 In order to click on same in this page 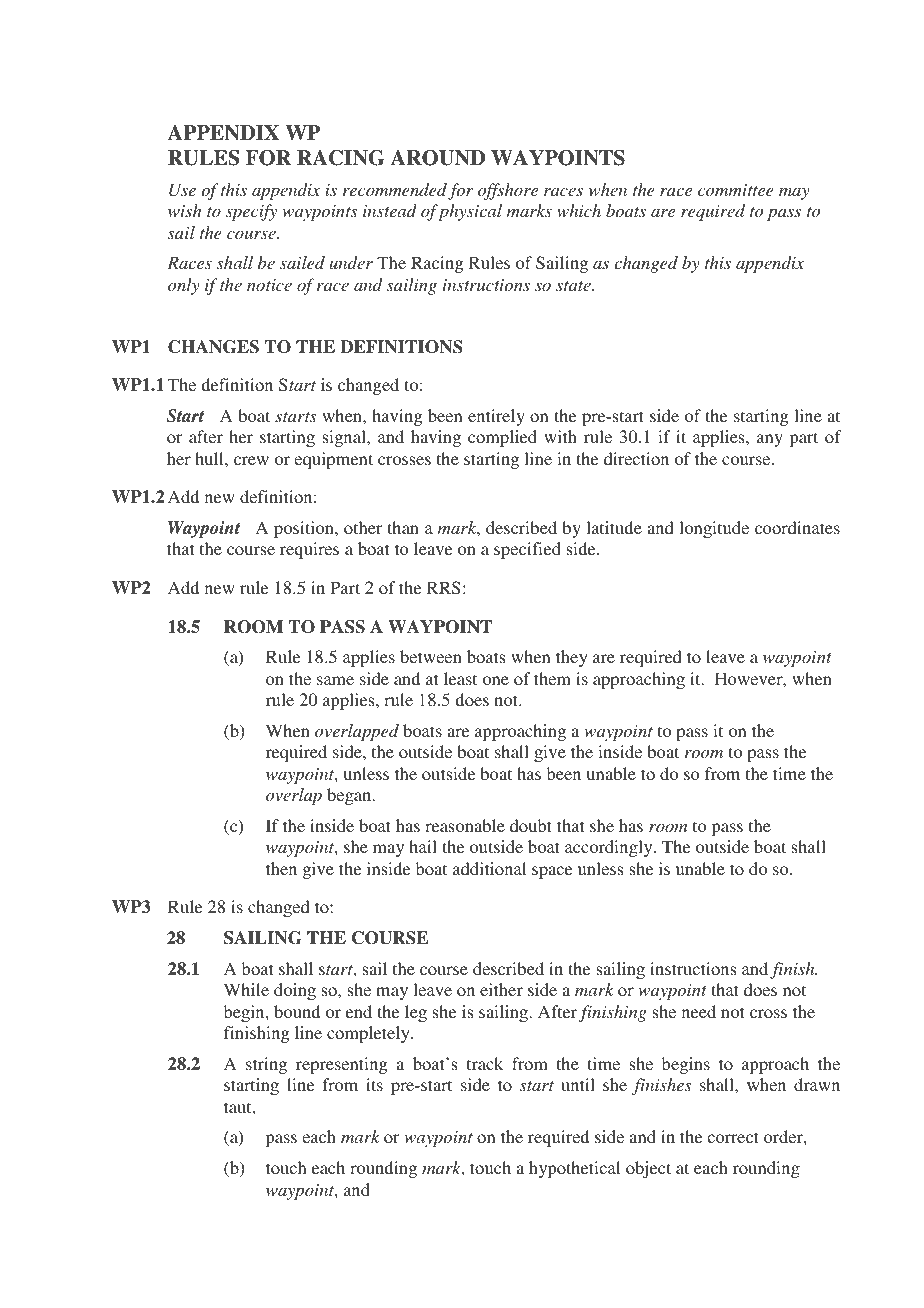, I will do `click(335, 680)`.
